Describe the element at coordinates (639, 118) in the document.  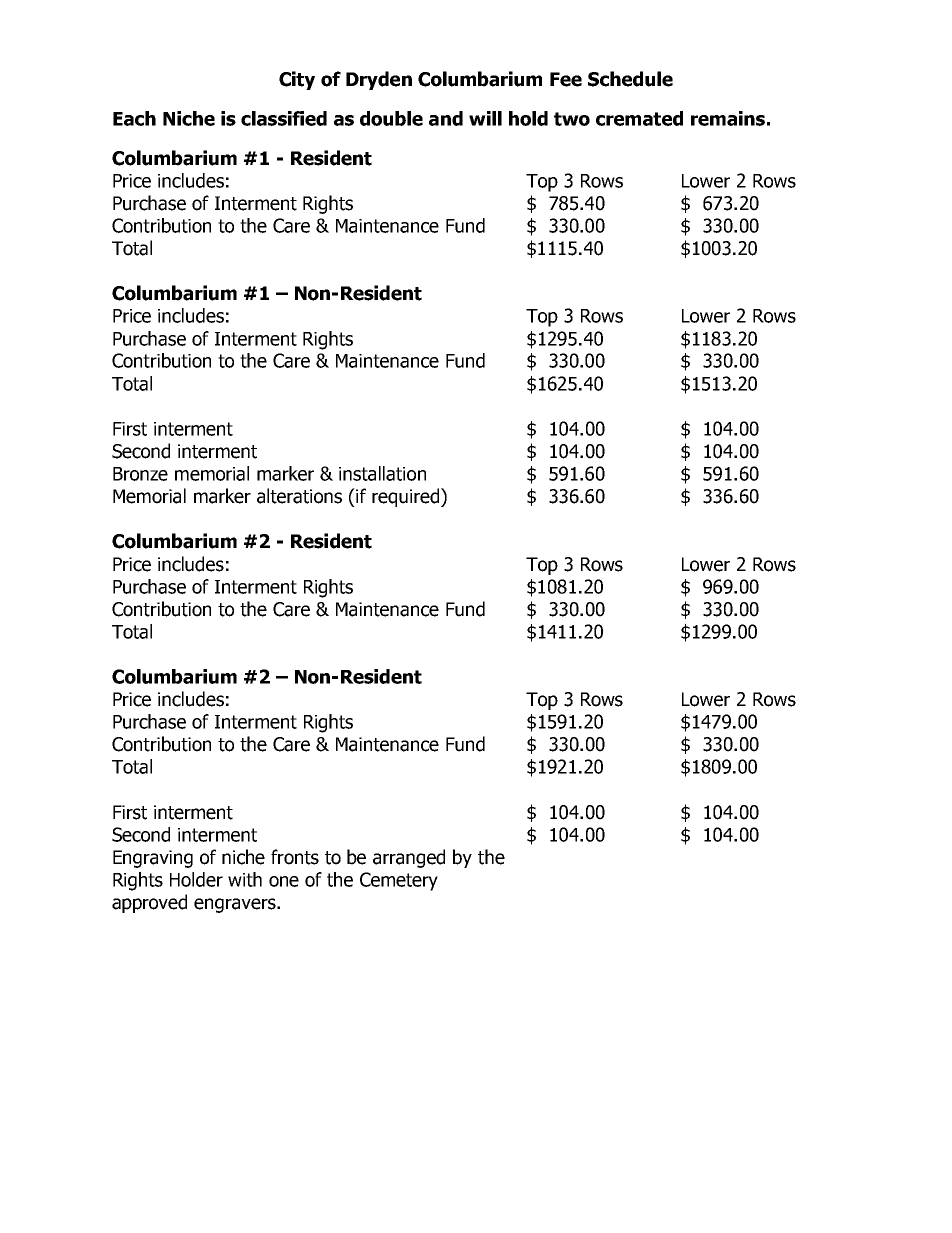
I see `cremated` at that location.
